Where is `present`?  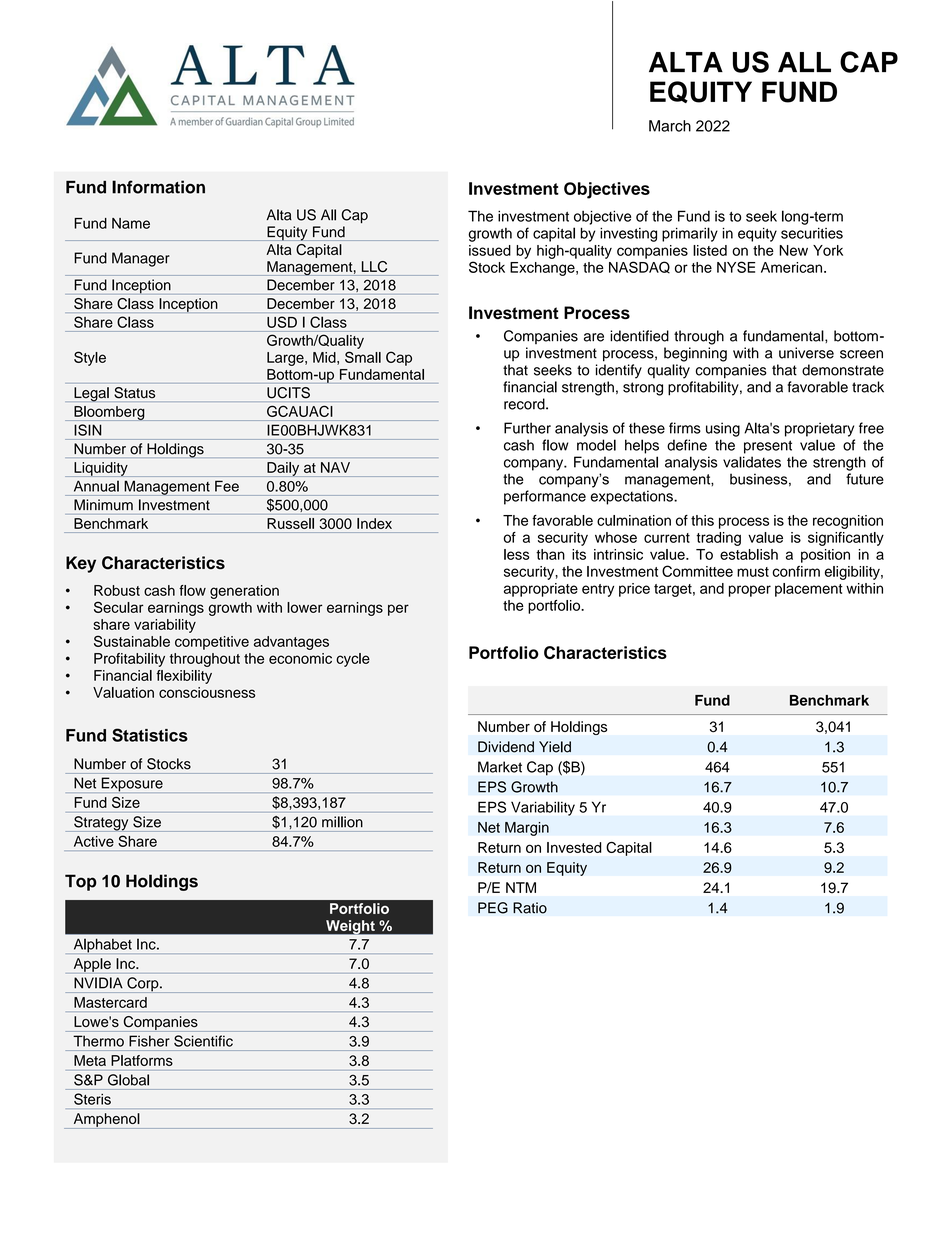 present is located at coordinates (768, 447).
